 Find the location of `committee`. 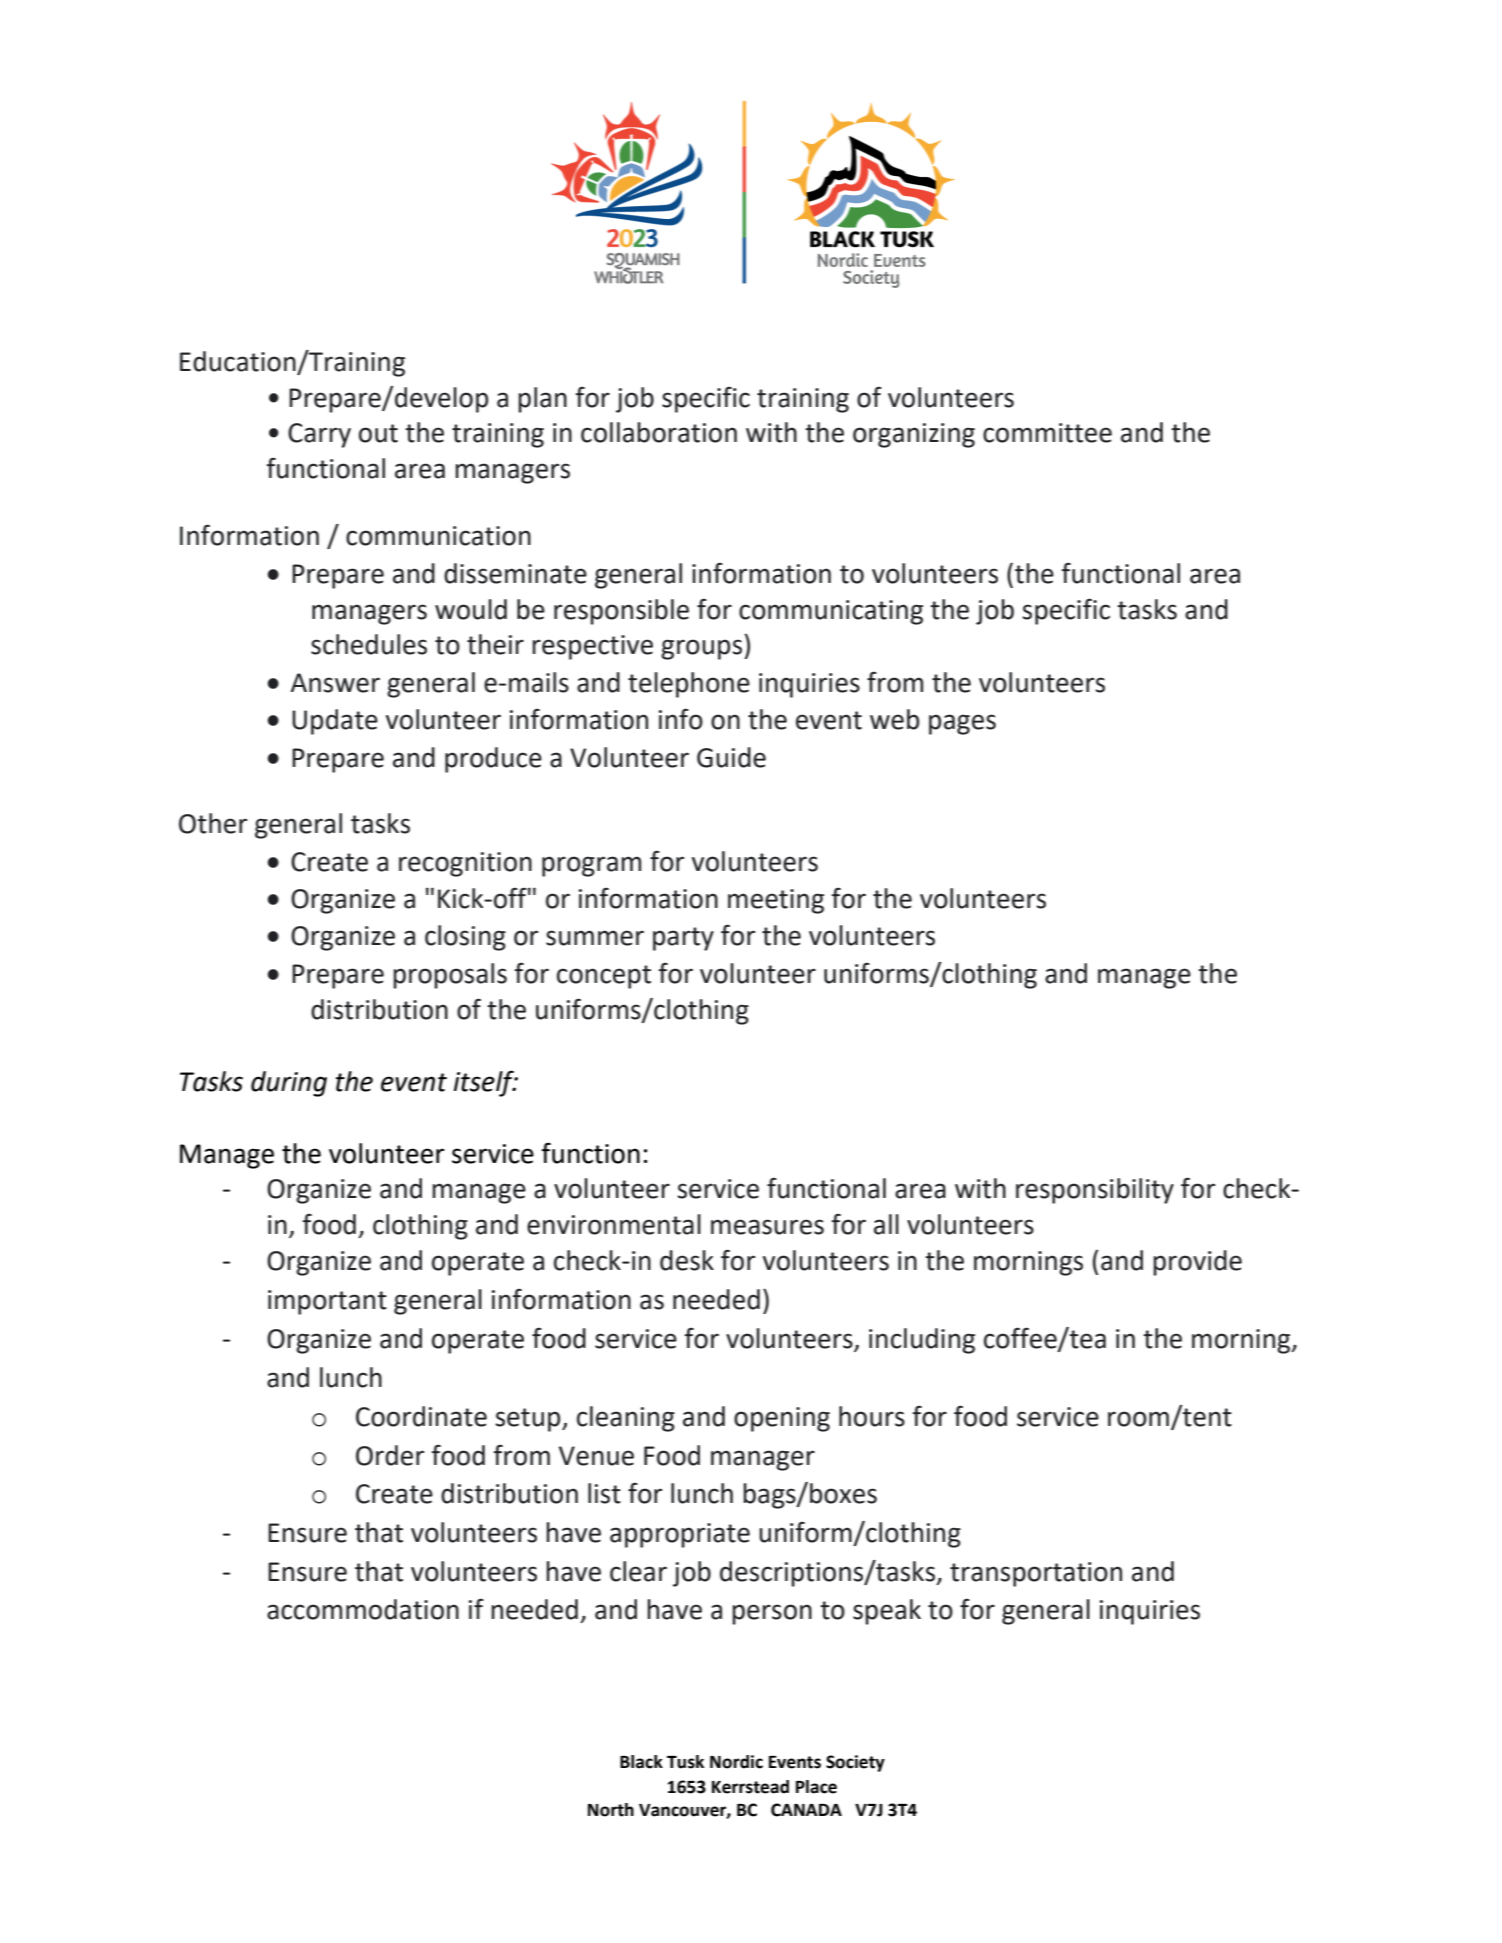

committee is located at coordinates (1047, 433).
